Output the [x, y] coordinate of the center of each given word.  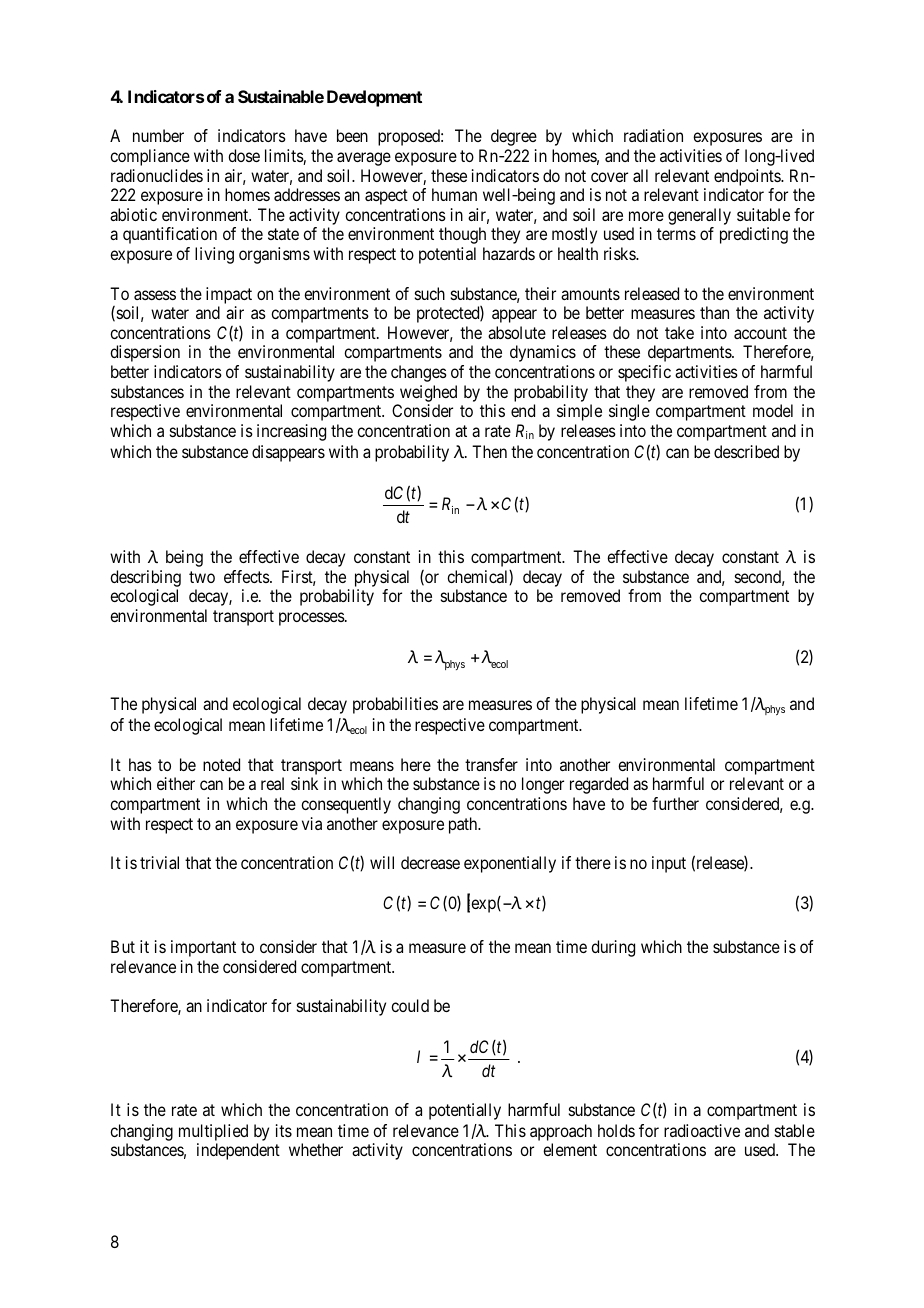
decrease [430, 862]
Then [489, 451]
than [714, 312]
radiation [653, 135]
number [158, 135]
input [669, 864]
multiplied [213, 1132]
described [746, 451]
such [430, 293]
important [203, 948]
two [202, 577]
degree [514, 137]
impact [229, 295]
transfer [491, 764]
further [675, 803]
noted [221, 764]
